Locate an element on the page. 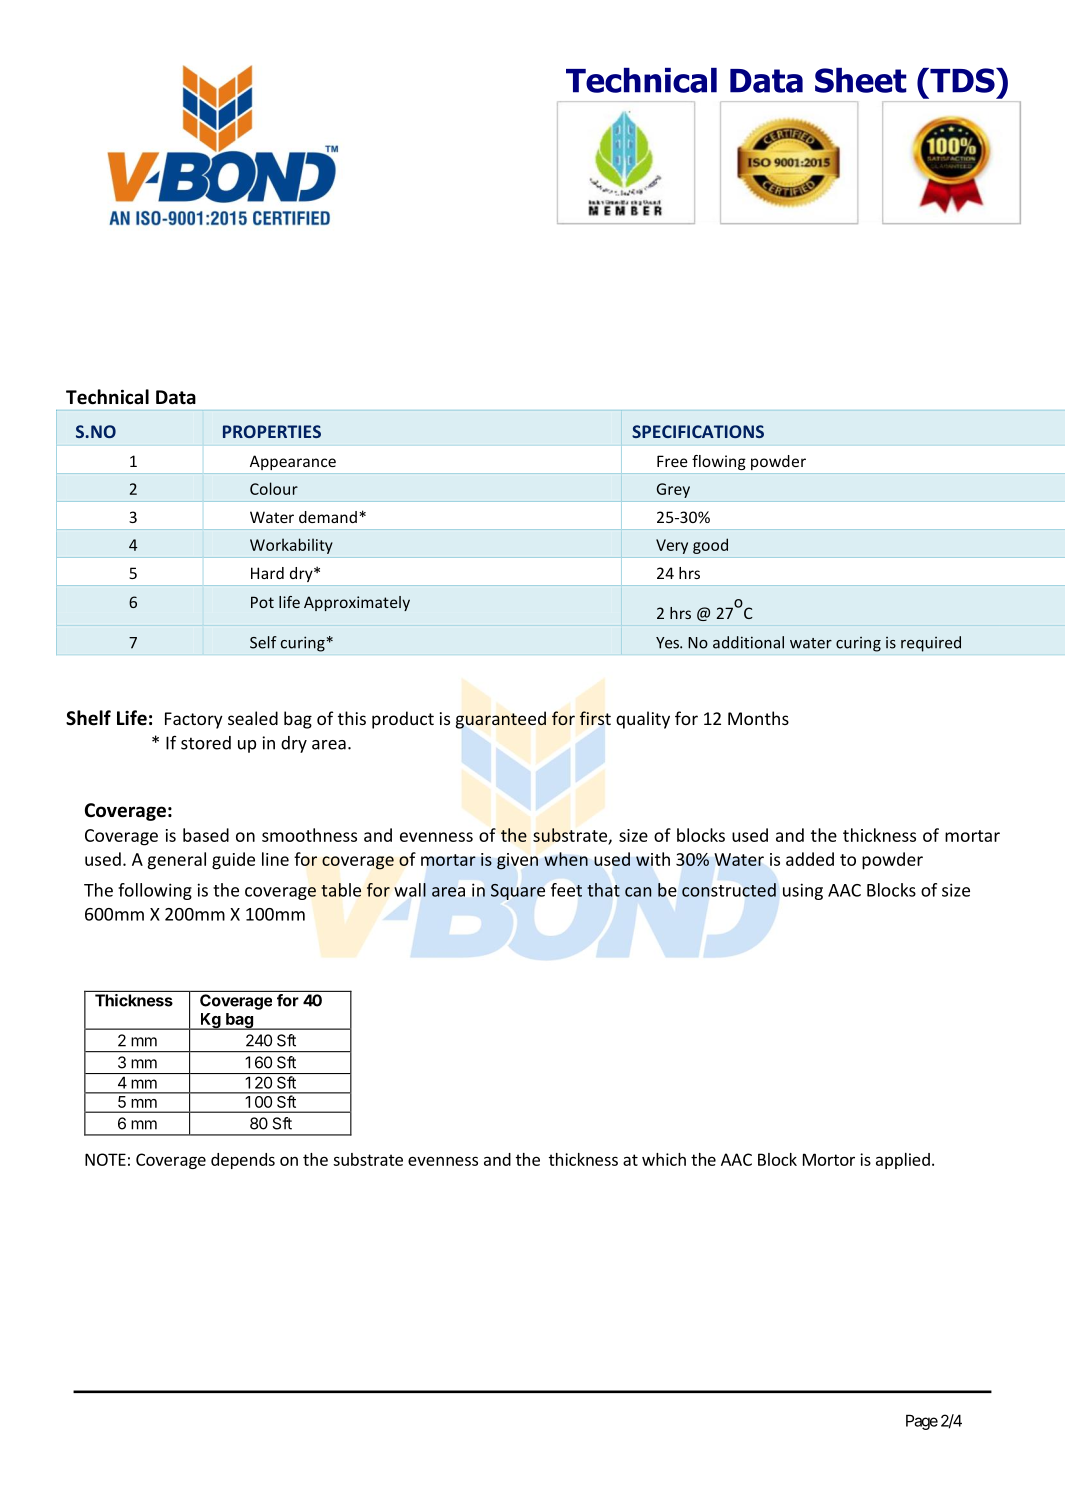 This document has height=1506, width=1065. which is located at coordinates (664, 1159).
